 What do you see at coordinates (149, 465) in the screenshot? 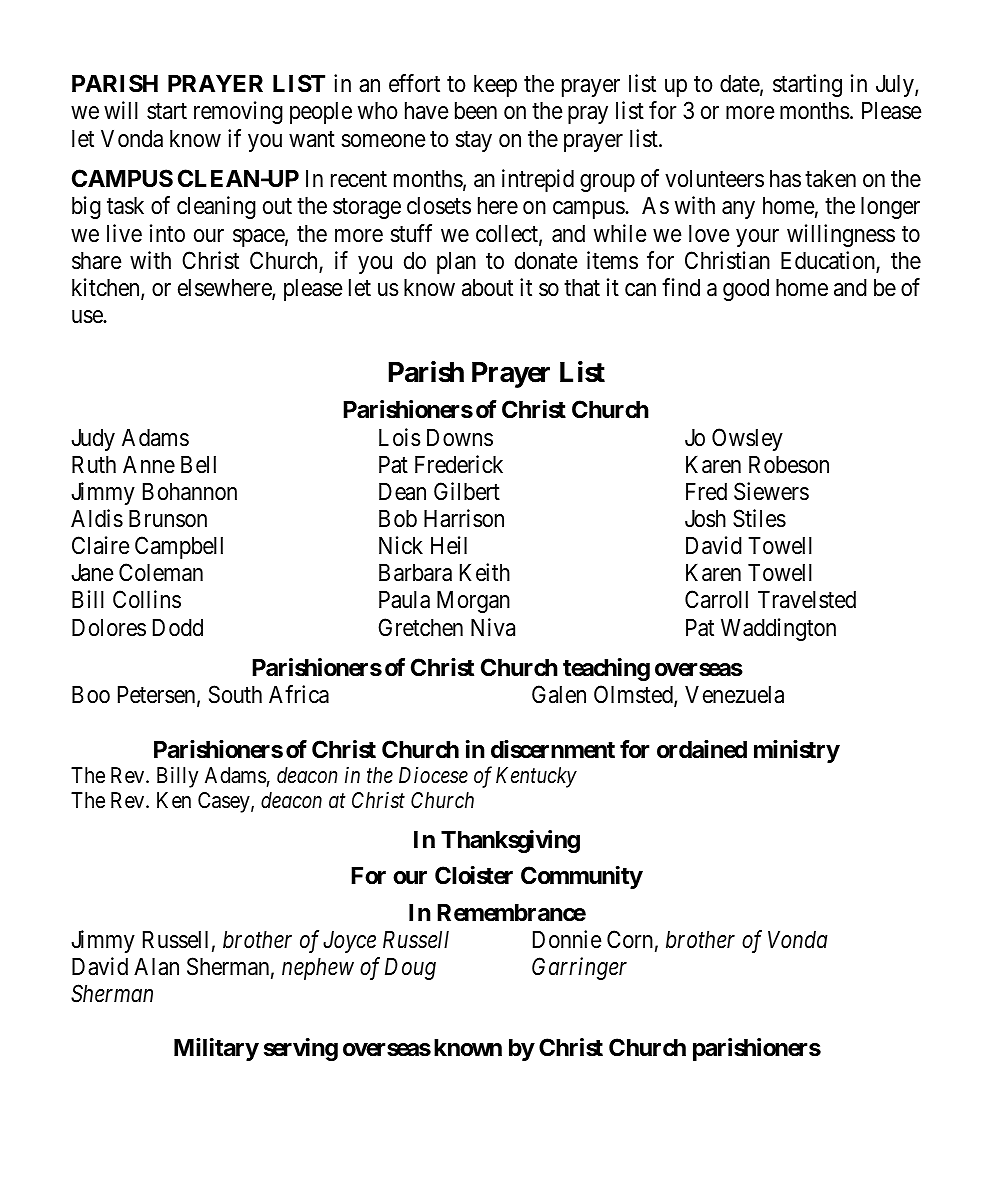
I see `Anne` at bounding box center [149, 465].
